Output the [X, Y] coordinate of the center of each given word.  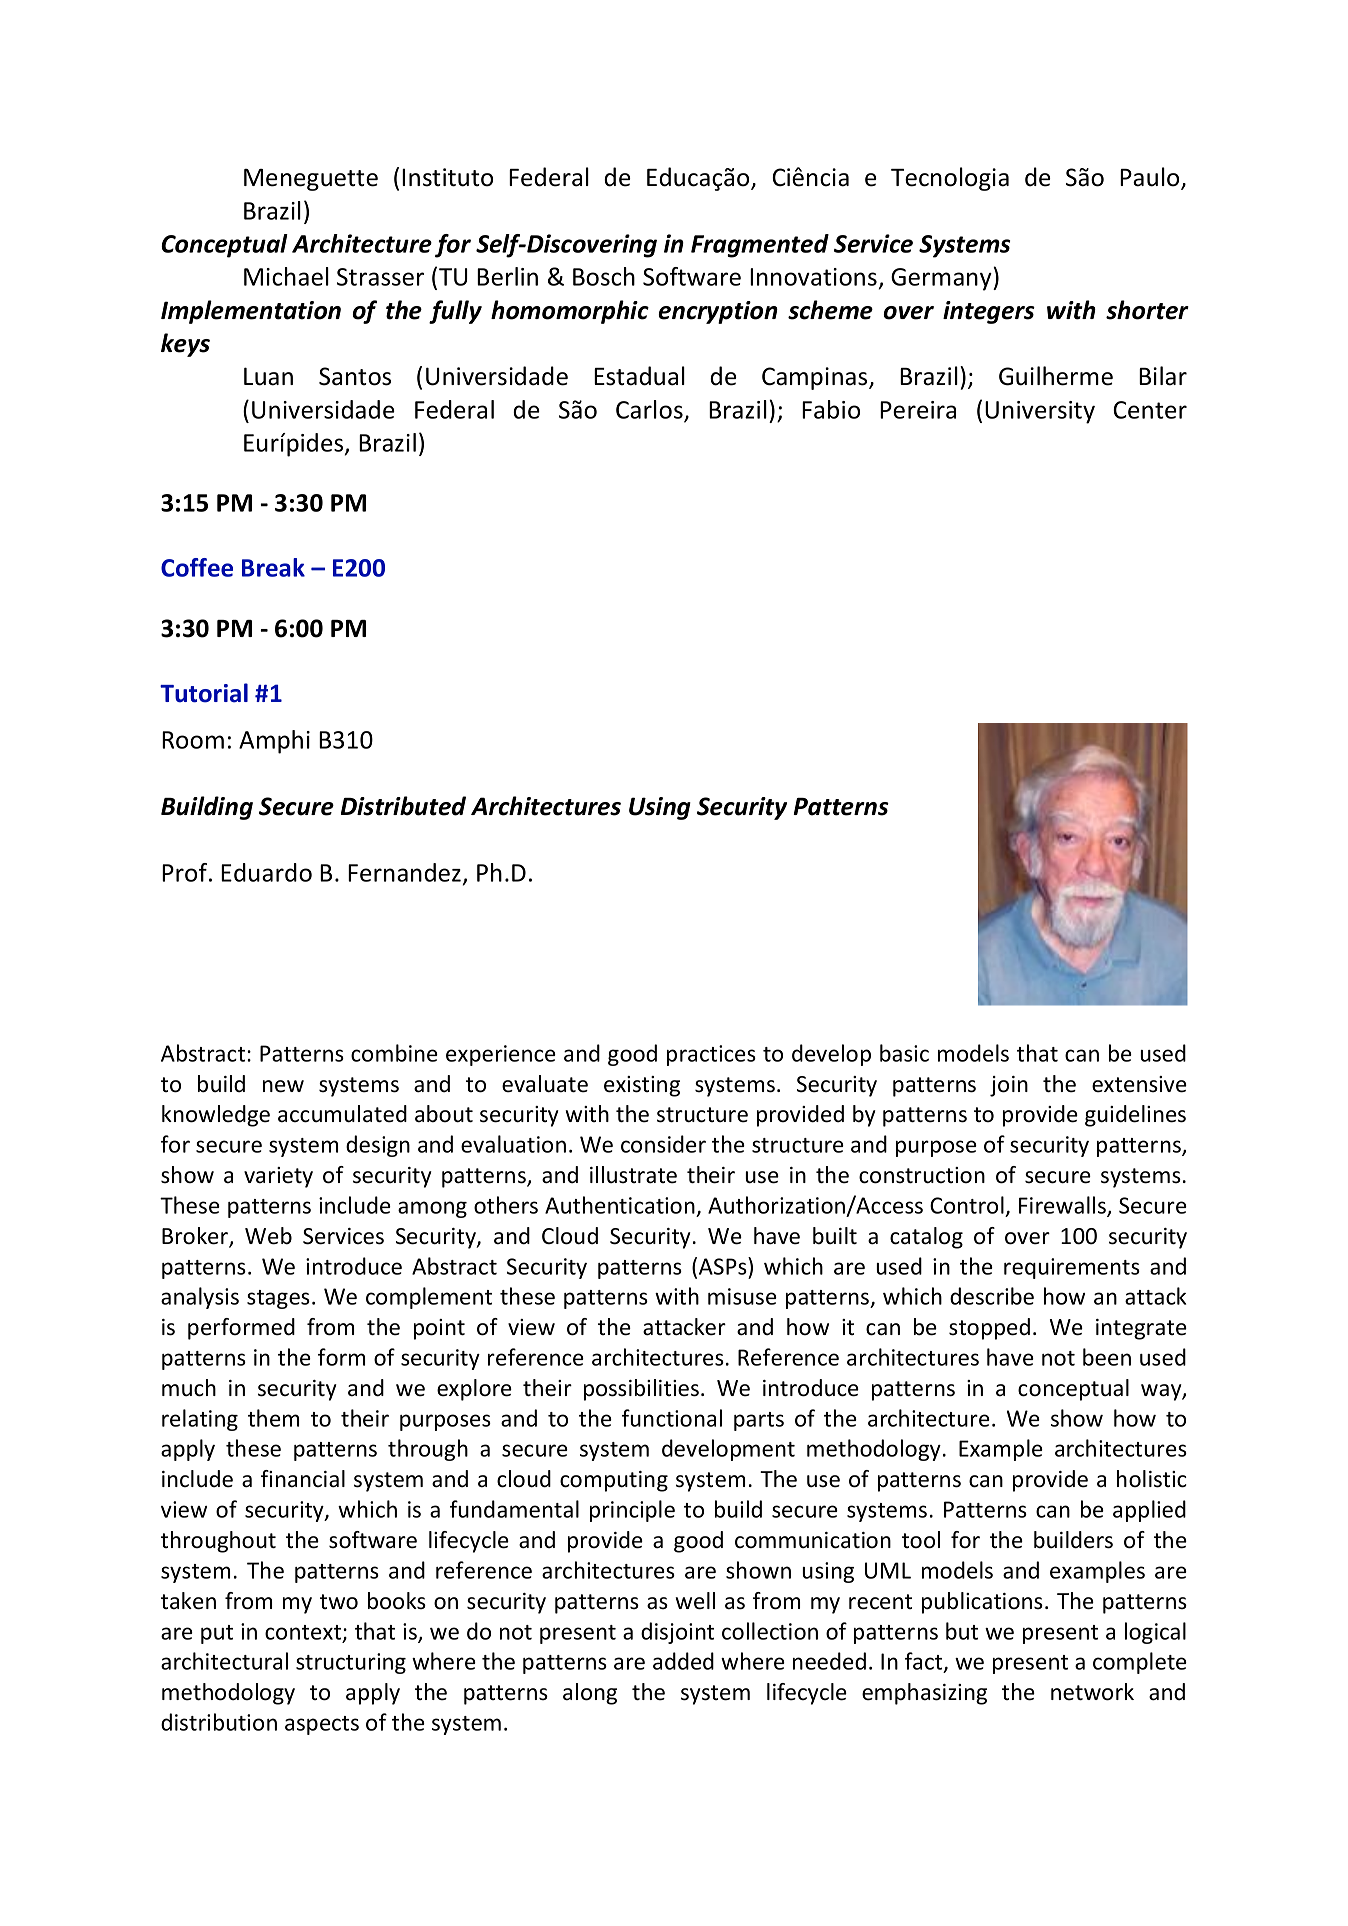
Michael [286, 276]
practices [711, 1055]
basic [904, 1053]
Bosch [604, 276]
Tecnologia [950, 179]
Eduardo [266, 872]
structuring [351, 1663]
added [683, 1661]
